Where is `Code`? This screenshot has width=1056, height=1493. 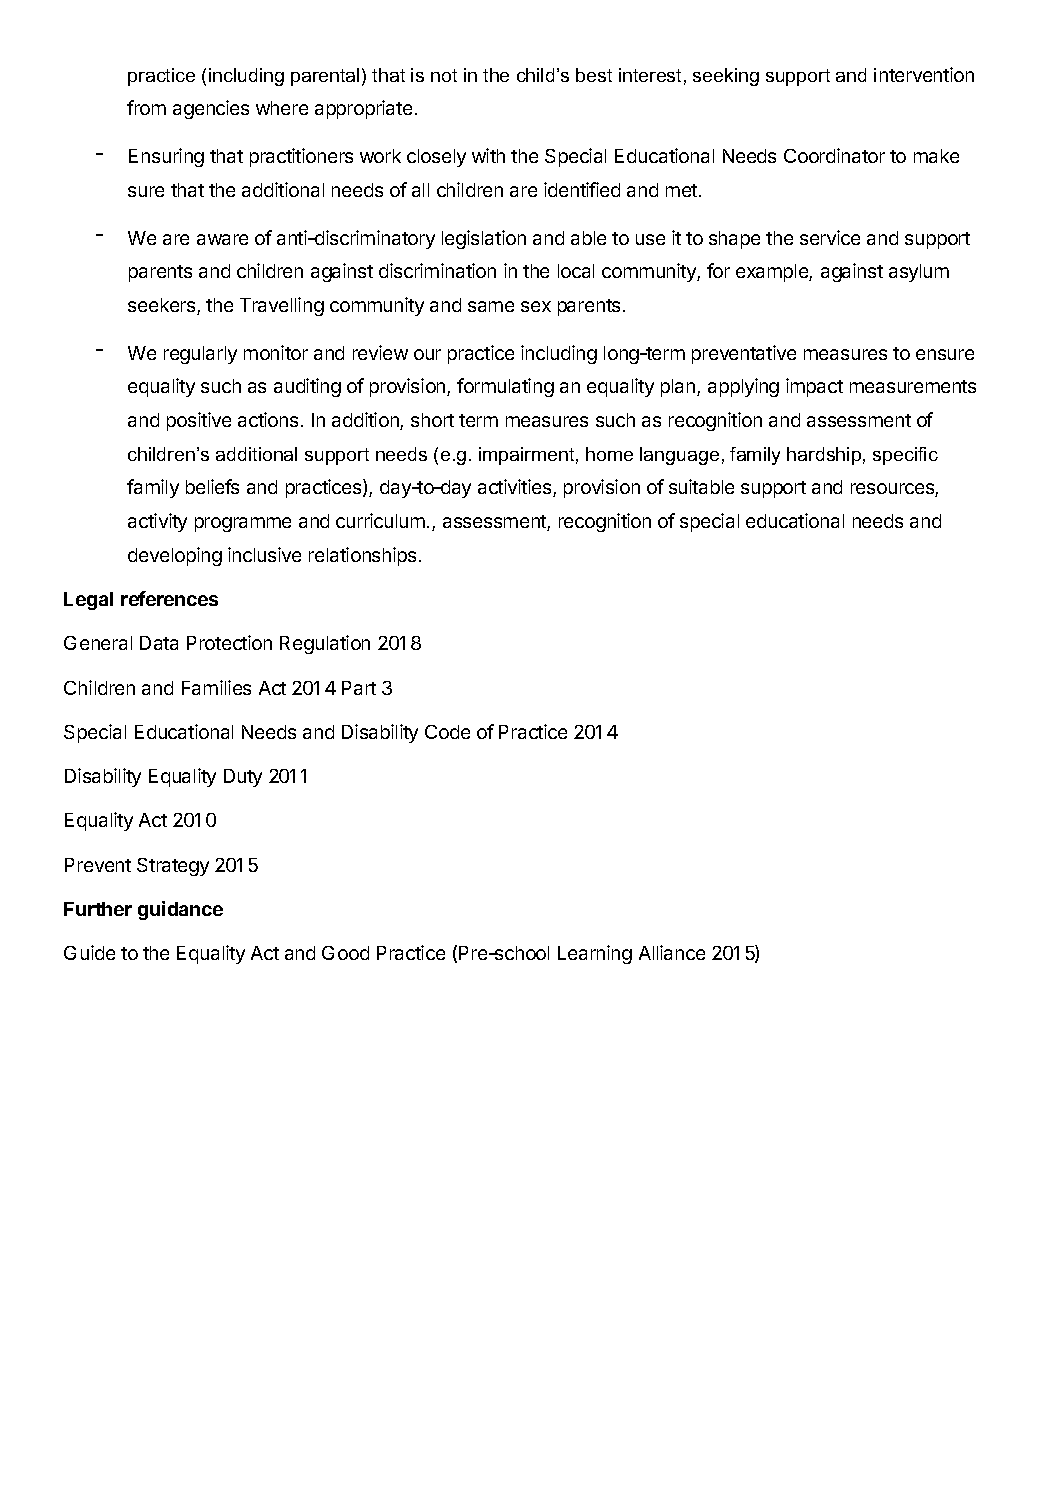 Code is located at coordinates (447, 732).
